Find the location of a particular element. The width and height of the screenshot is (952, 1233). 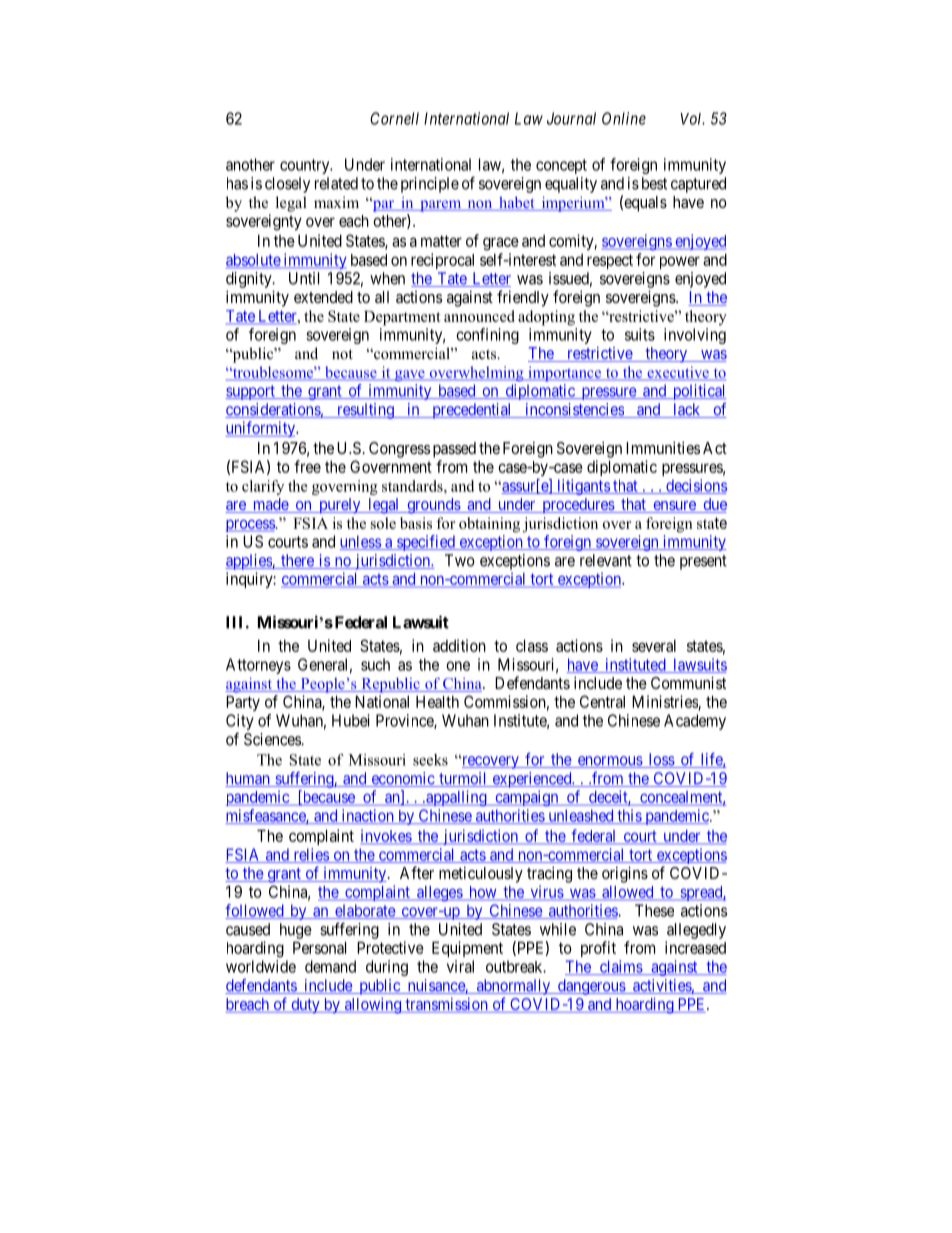

present is located at coordinates (703, 562).
